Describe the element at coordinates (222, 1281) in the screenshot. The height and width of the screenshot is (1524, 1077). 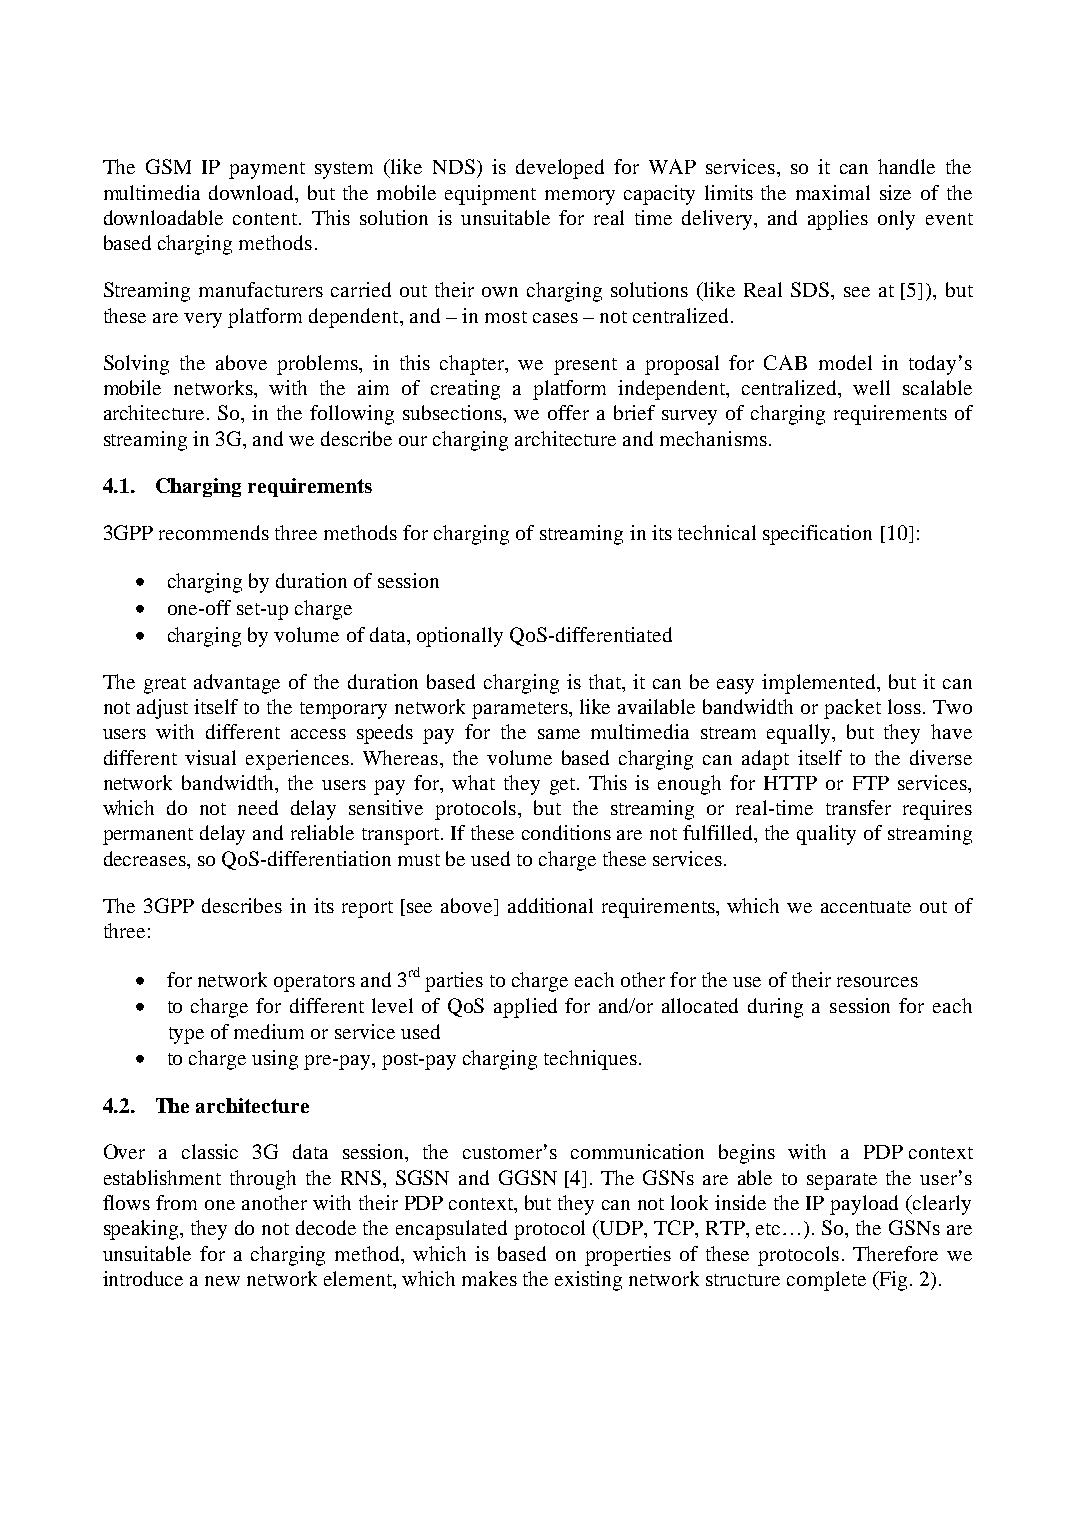
I see `new` at that location.
